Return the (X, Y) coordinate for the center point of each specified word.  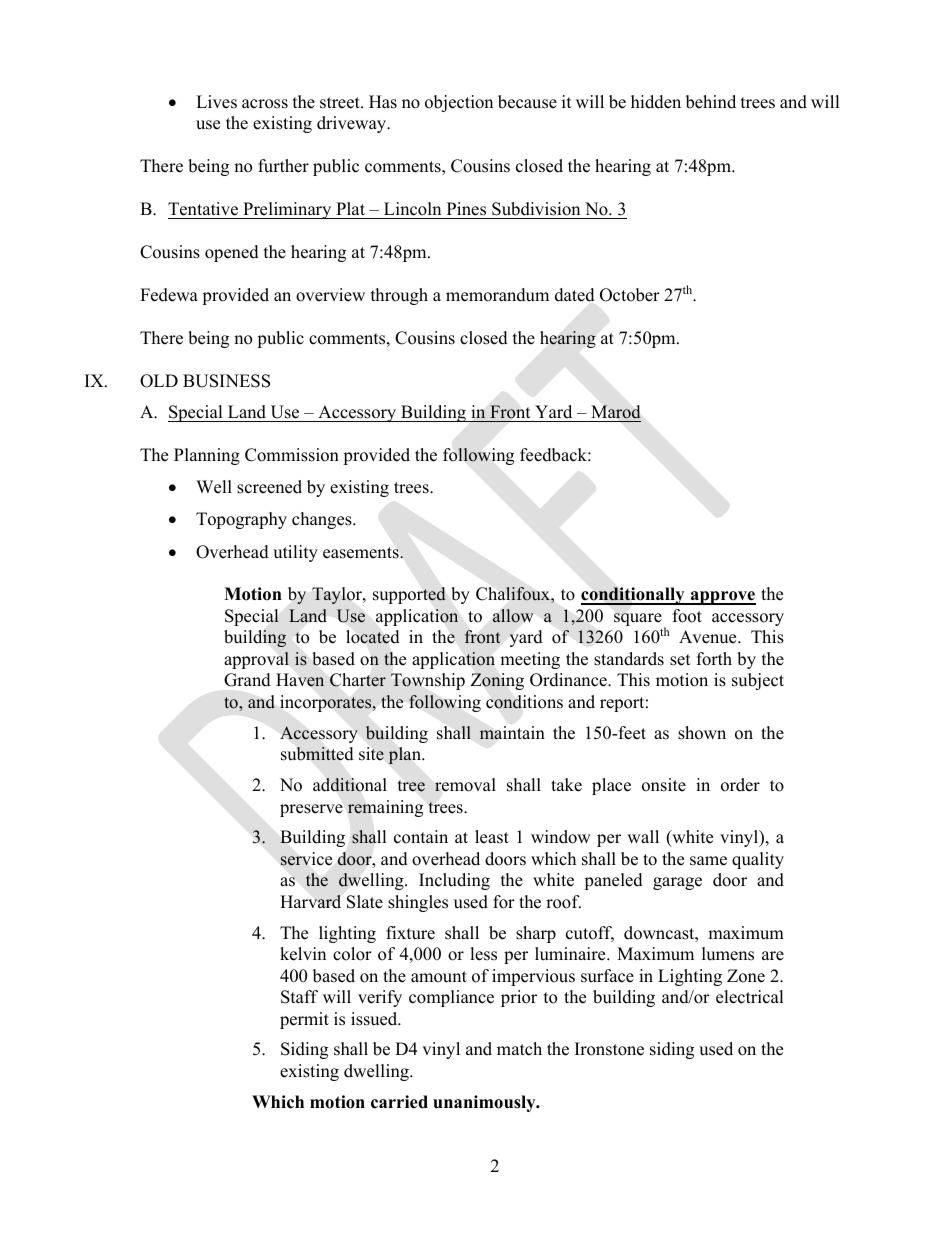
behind (711, 102)
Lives (216, 102)
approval (256, 660)
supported (409, 595)
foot (687, 616)
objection (459, 103)
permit (304, 1020)
